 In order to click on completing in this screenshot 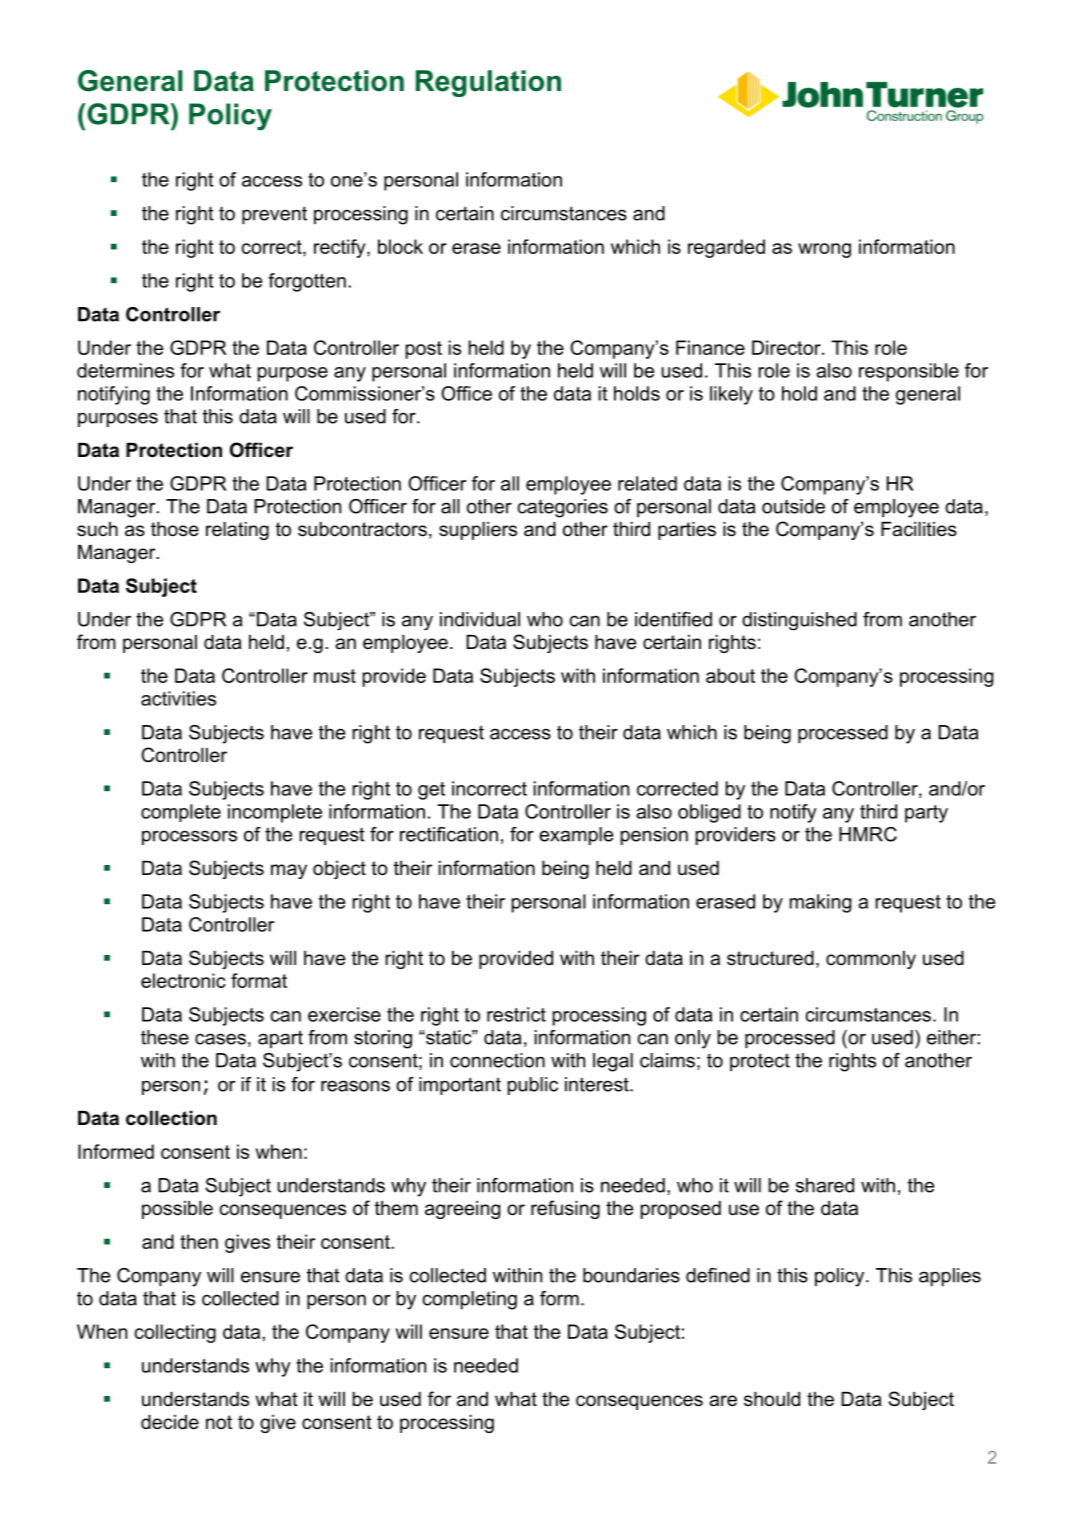, I will do `click(469, 1300)`.
